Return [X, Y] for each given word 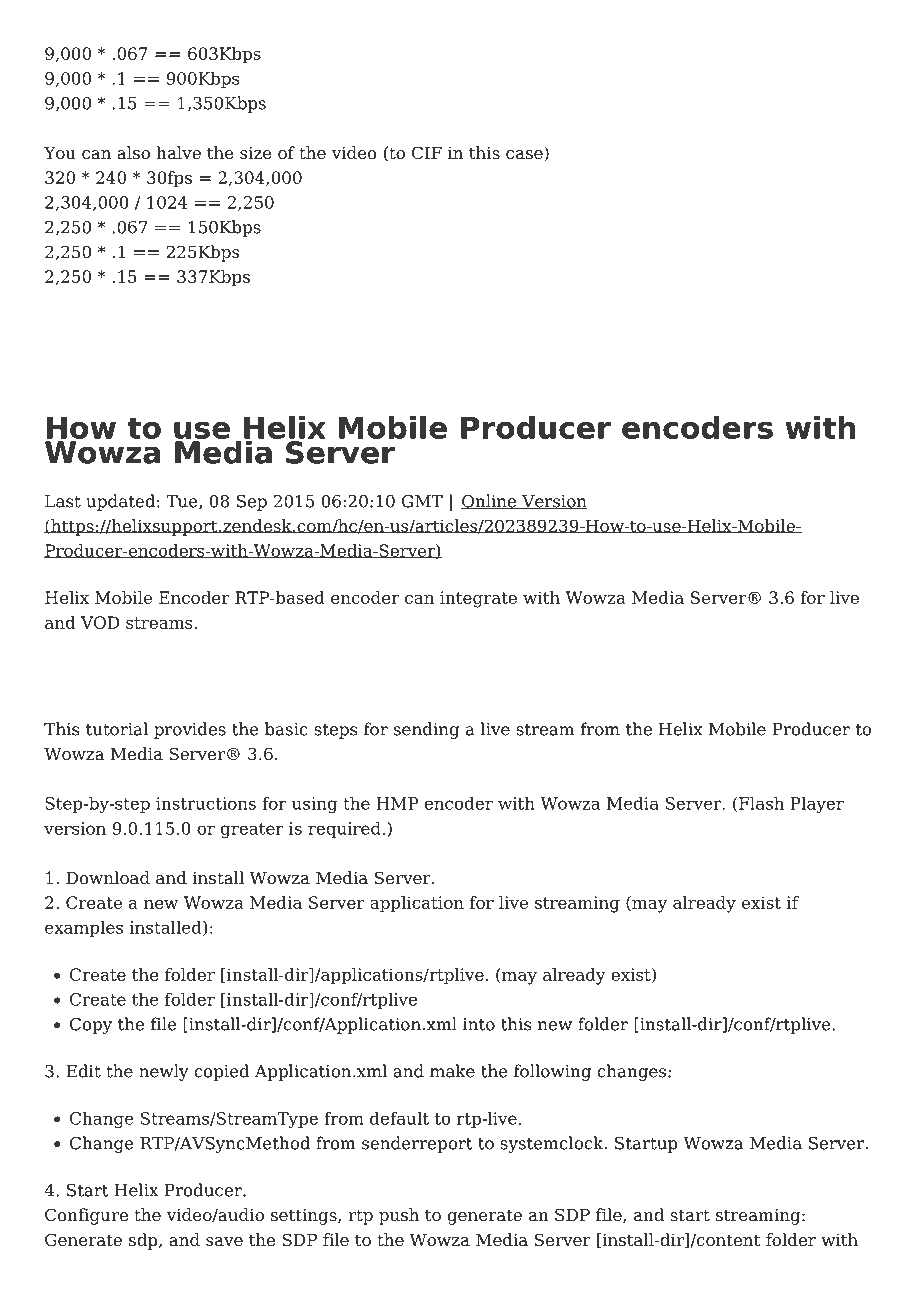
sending [426, 730]
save [224, 1242]
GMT [422, 501]
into [479, 1024]
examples [84, 928]
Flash [761, 803]
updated [120, 502]
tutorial [117, 729]
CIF [427, 153]
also [133, 153]
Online [490, 501]
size [256, 153]
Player [817, 805]
